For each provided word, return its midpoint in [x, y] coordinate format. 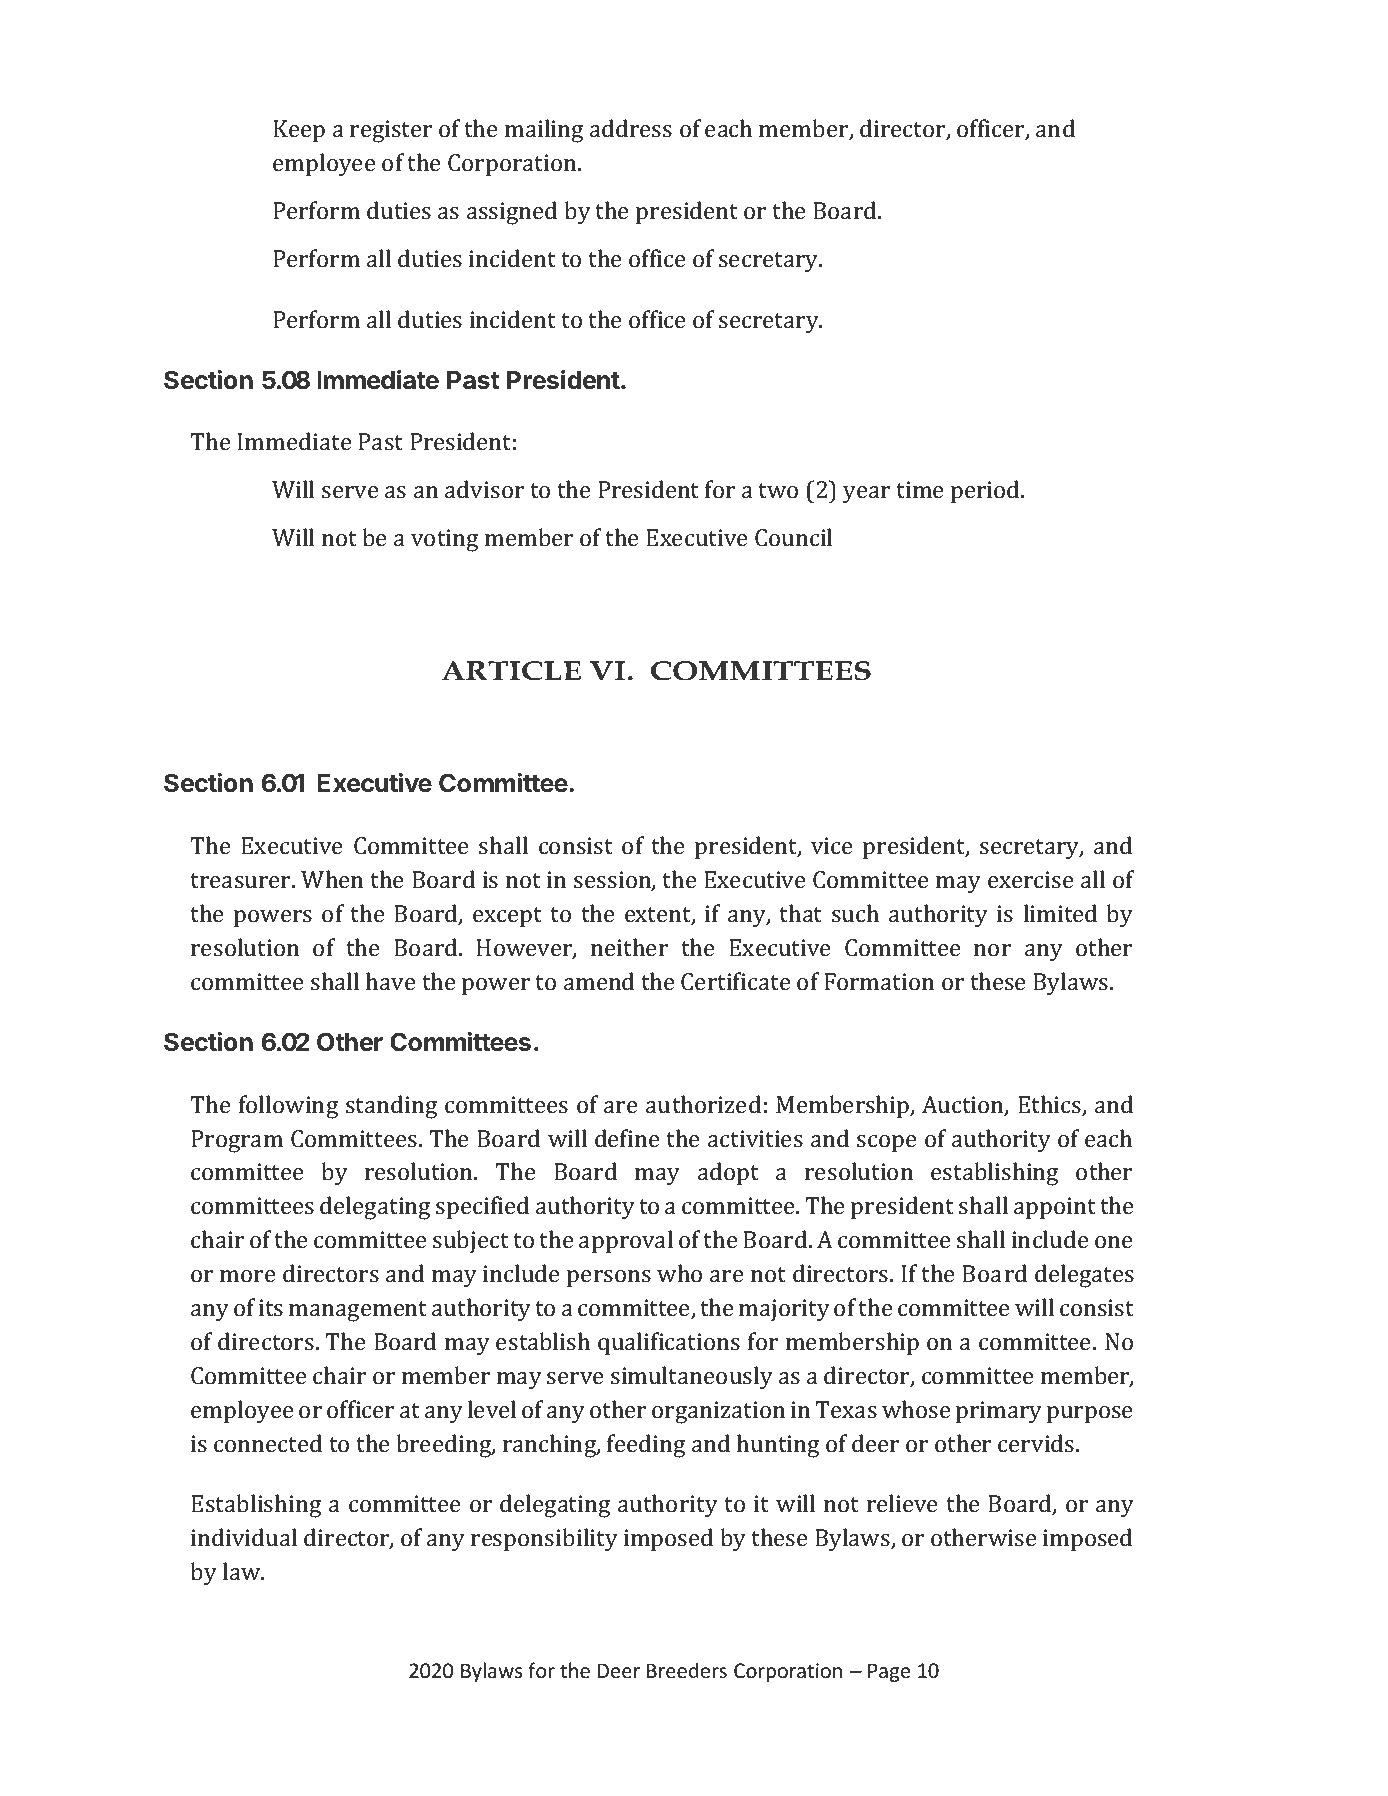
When [332, 879]
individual [244, 1537]
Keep [299, 131]
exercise [1030, 879]
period [986, 492]
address [631, 128]
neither [629, 947]
